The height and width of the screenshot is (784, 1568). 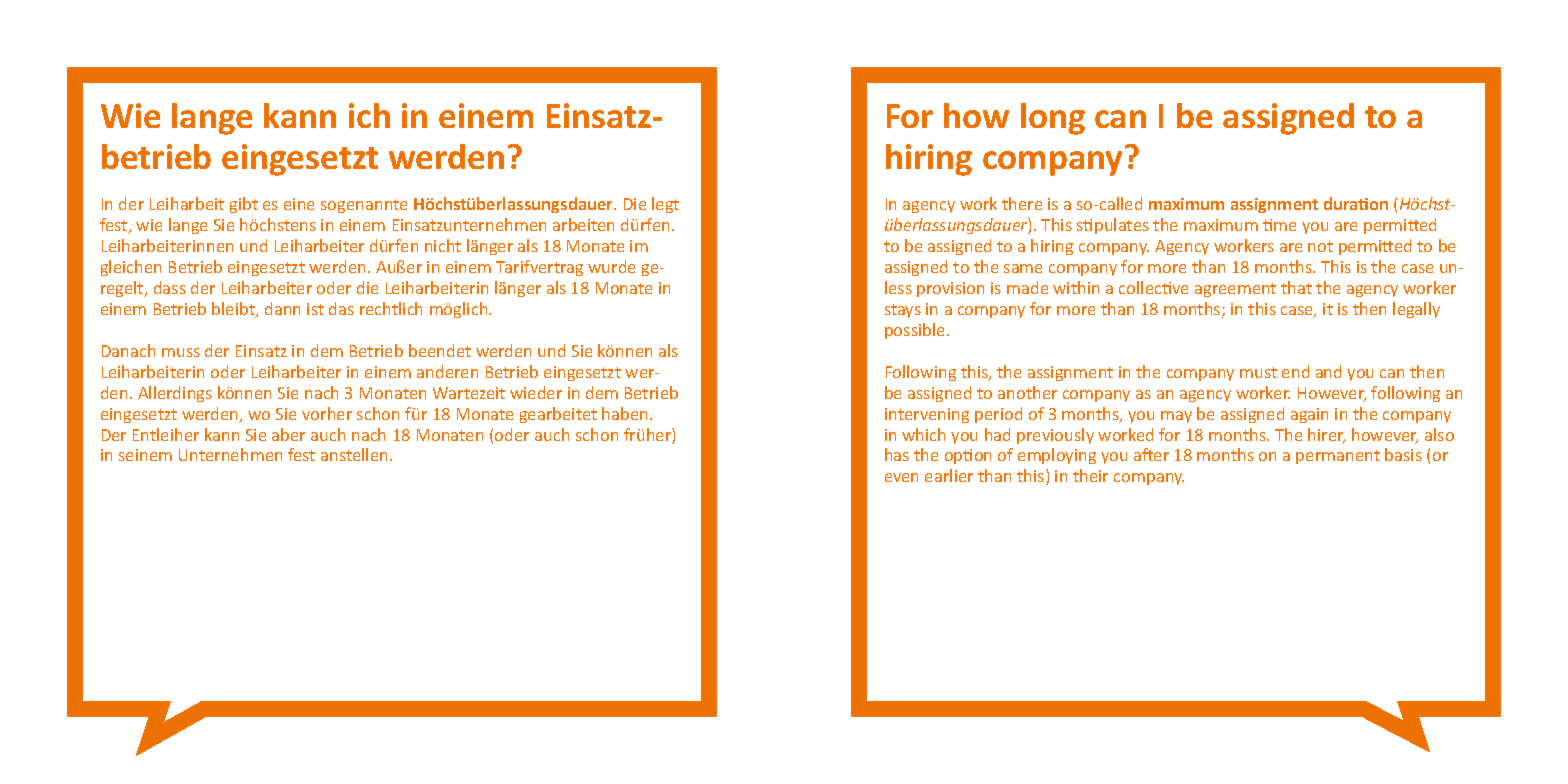 What do you see at coordinates (903, 311) in the screenshot?
I see `stays` at bounding box center [903, 311].
